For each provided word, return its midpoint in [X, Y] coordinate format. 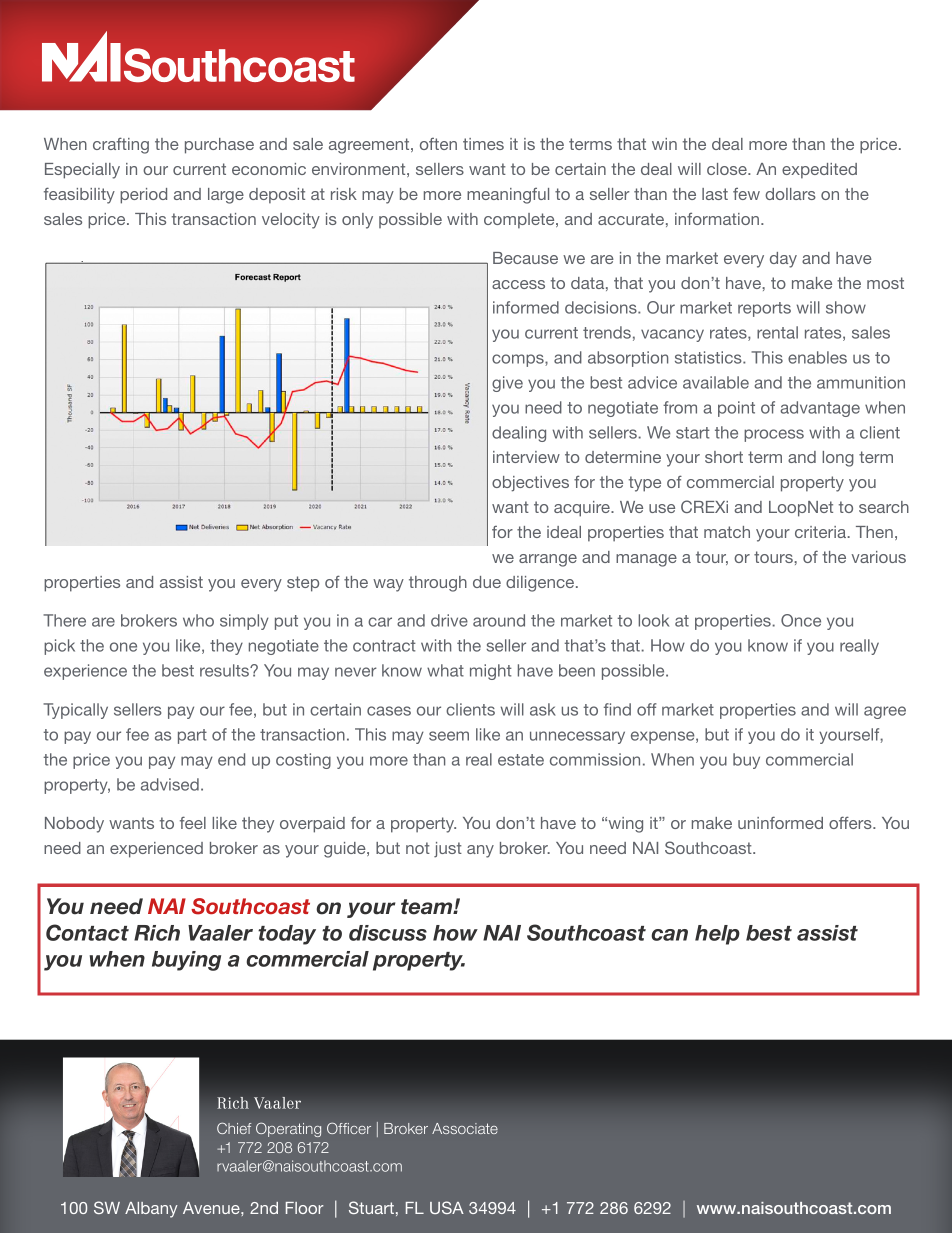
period [143, 196]
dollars [790, 194]
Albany [151, 1210]
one [123, 647]
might [491, 672]
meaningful [508, 196]
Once [801, 620]
